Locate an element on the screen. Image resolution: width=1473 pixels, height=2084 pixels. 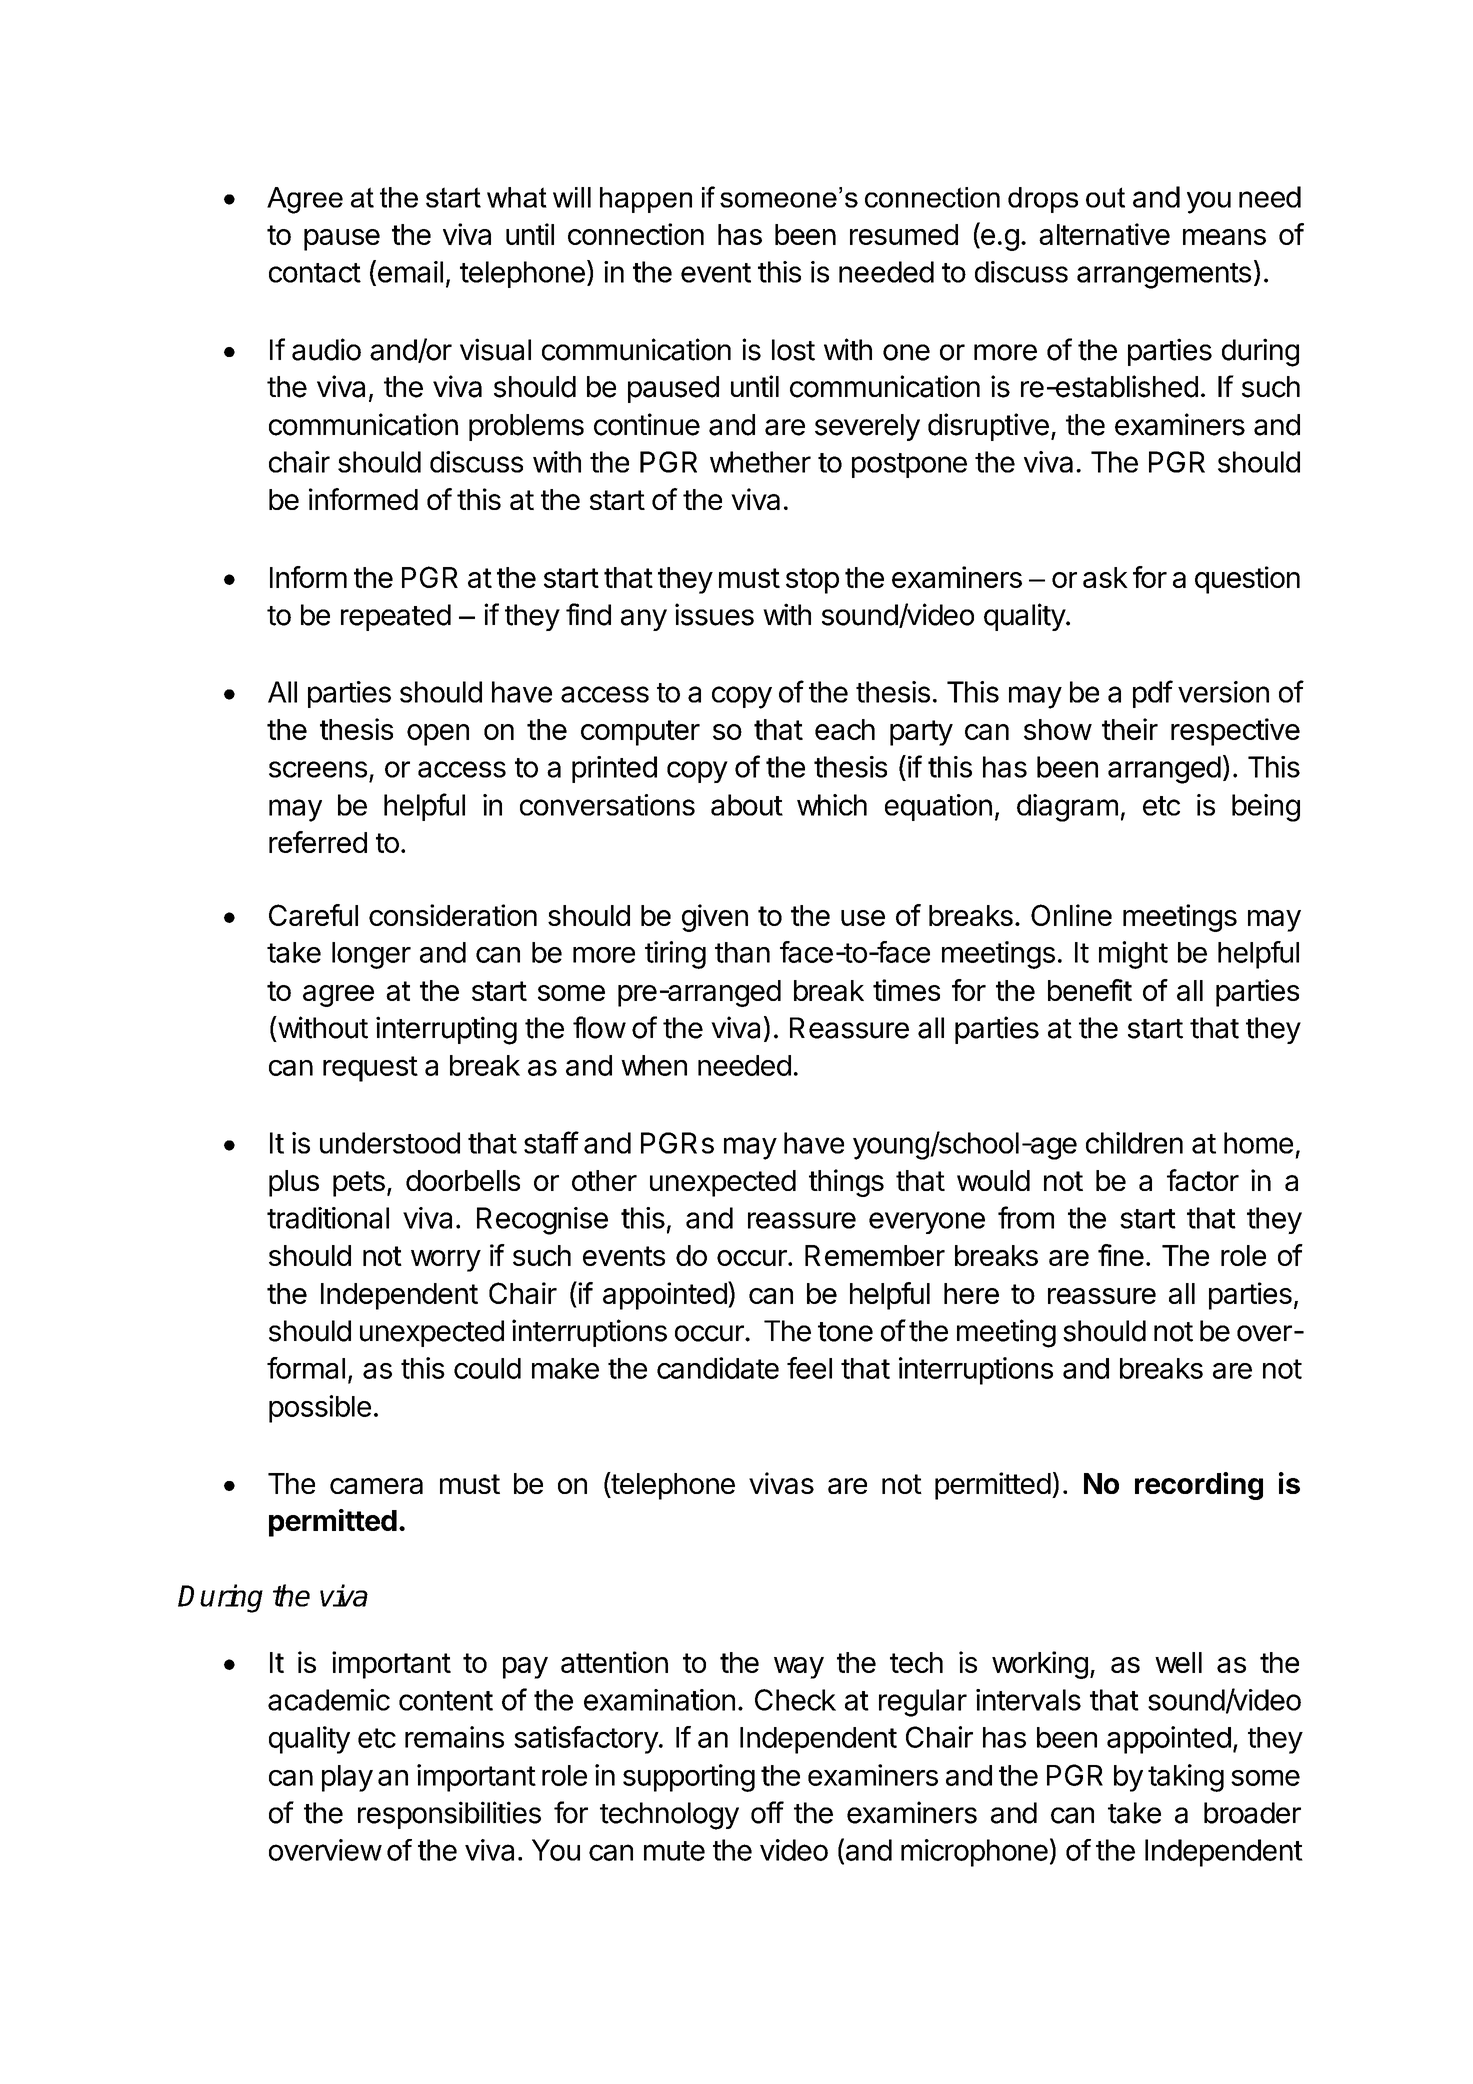
benefit is located at coordinates (1090, 990).
